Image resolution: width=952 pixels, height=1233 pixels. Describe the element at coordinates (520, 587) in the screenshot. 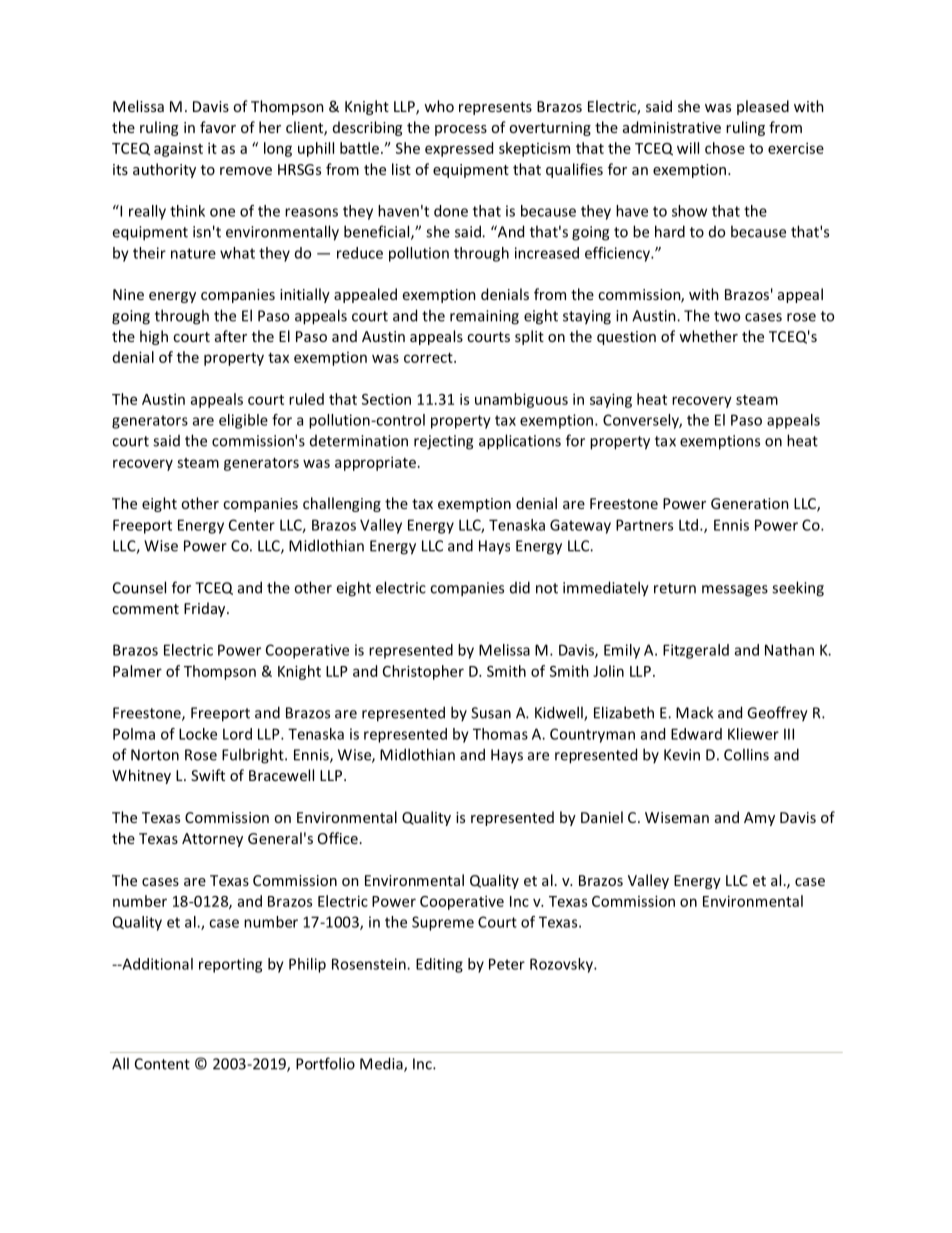

I see `did` at that location.
